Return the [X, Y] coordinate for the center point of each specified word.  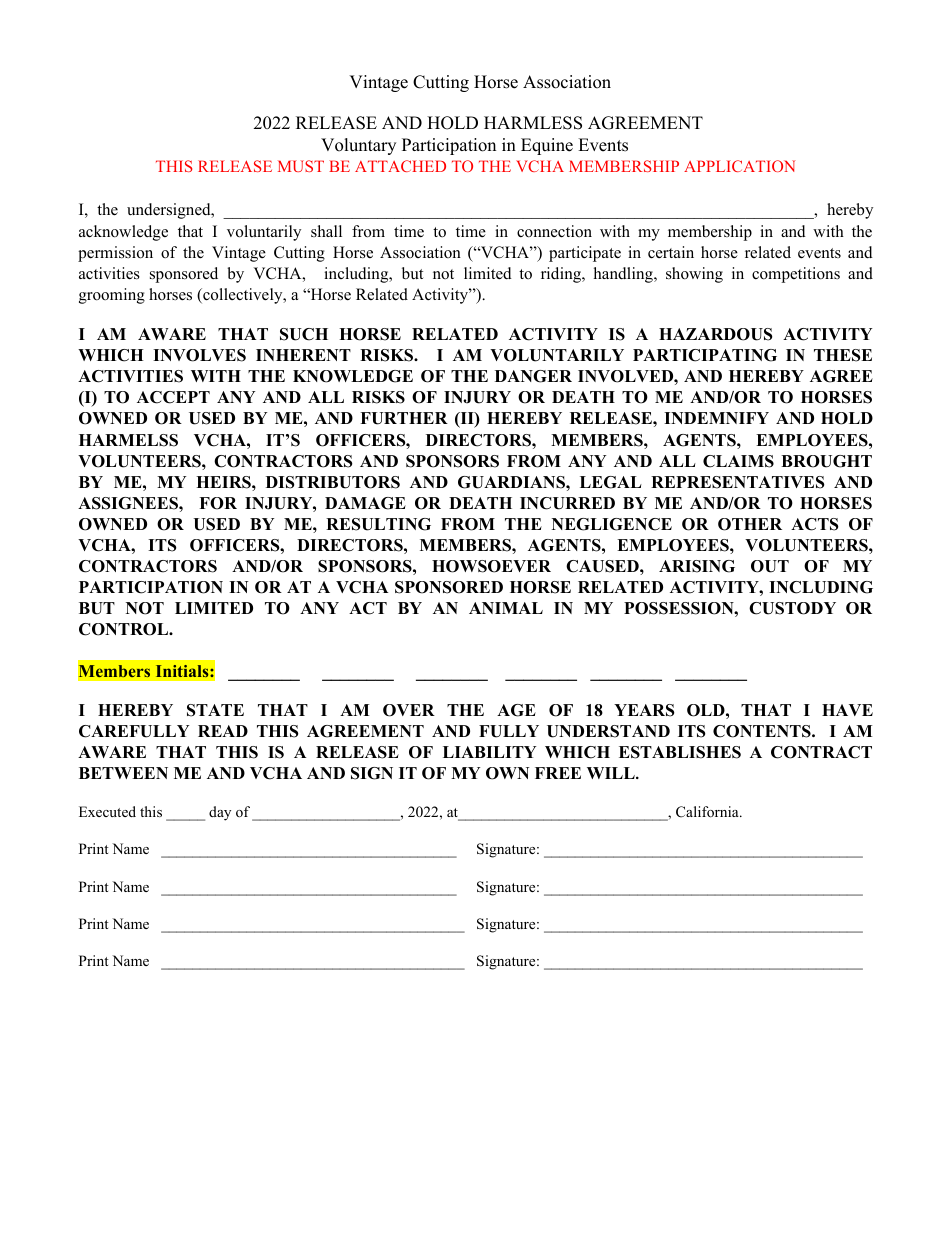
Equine [547, 146]
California [708, 812]
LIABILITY [489, 752]
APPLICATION [739, 166]
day [220, 813]
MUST [301, 166]
